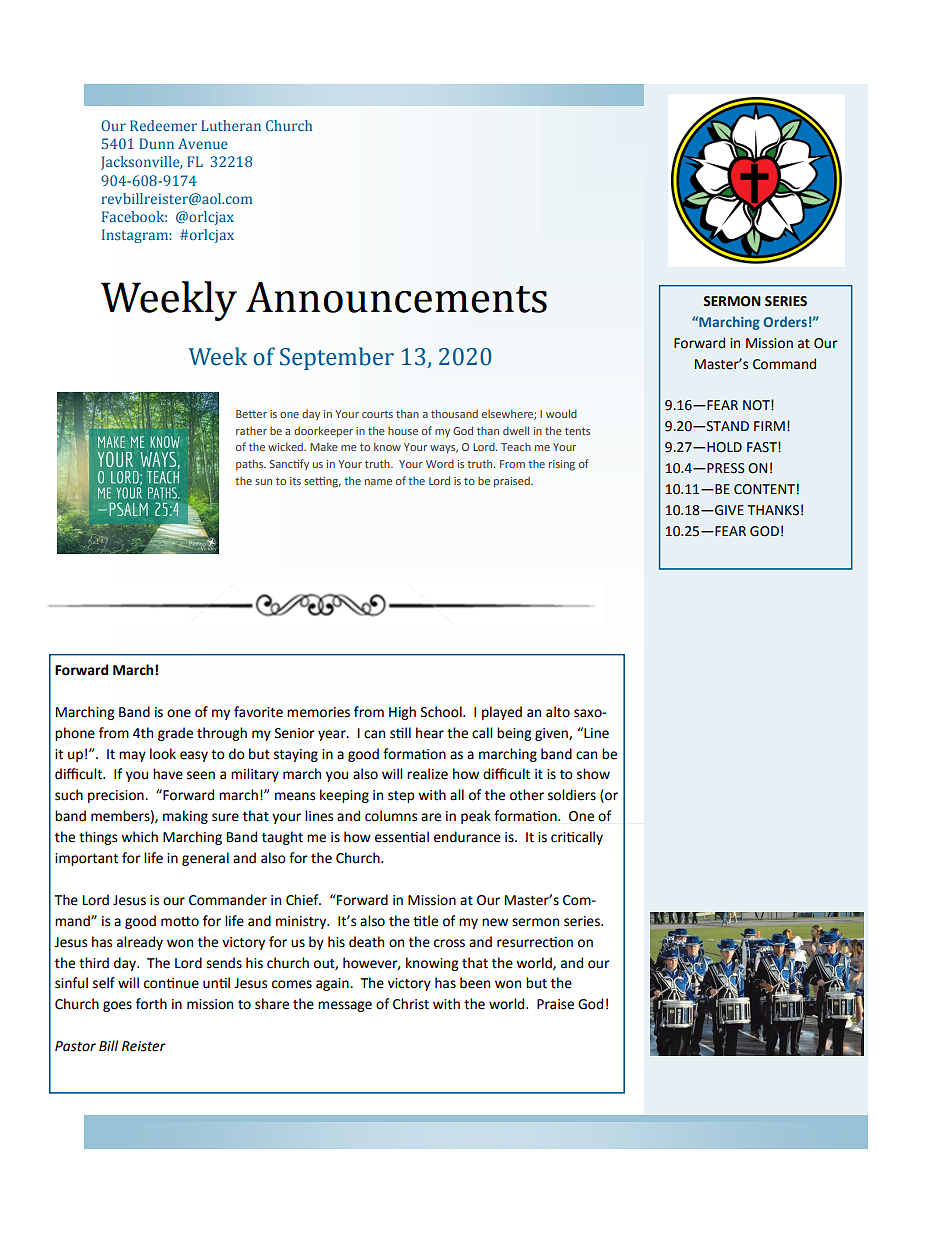  I want to click on Lutheran, so click(231, 125).
